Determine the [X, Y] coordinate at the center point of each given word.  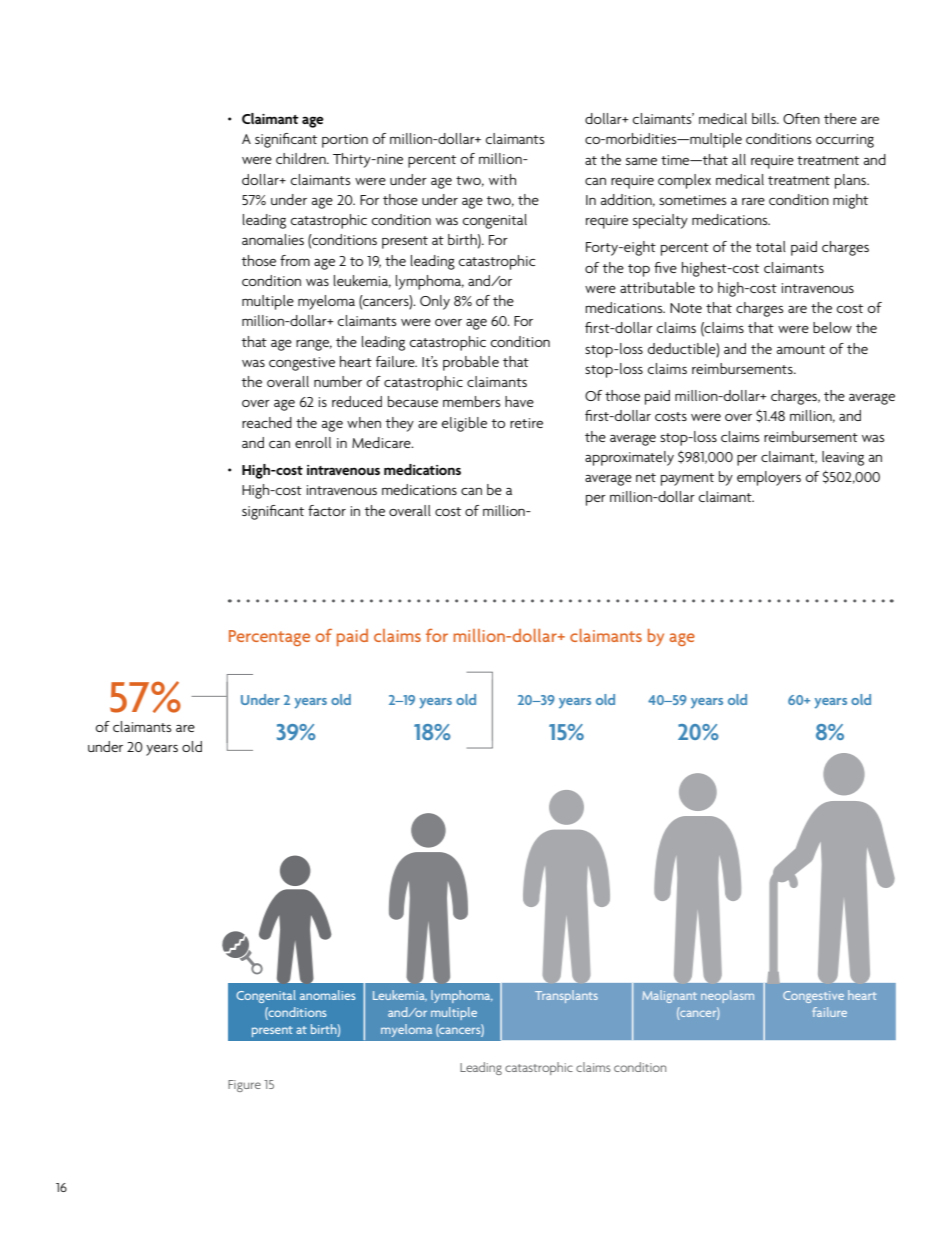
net [646, 477]
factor [327, 510]
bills [765, 118]
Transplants [566, 996]
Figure [244, 1086]
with [502, 179]
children [302, 158]
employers [769, 478]
